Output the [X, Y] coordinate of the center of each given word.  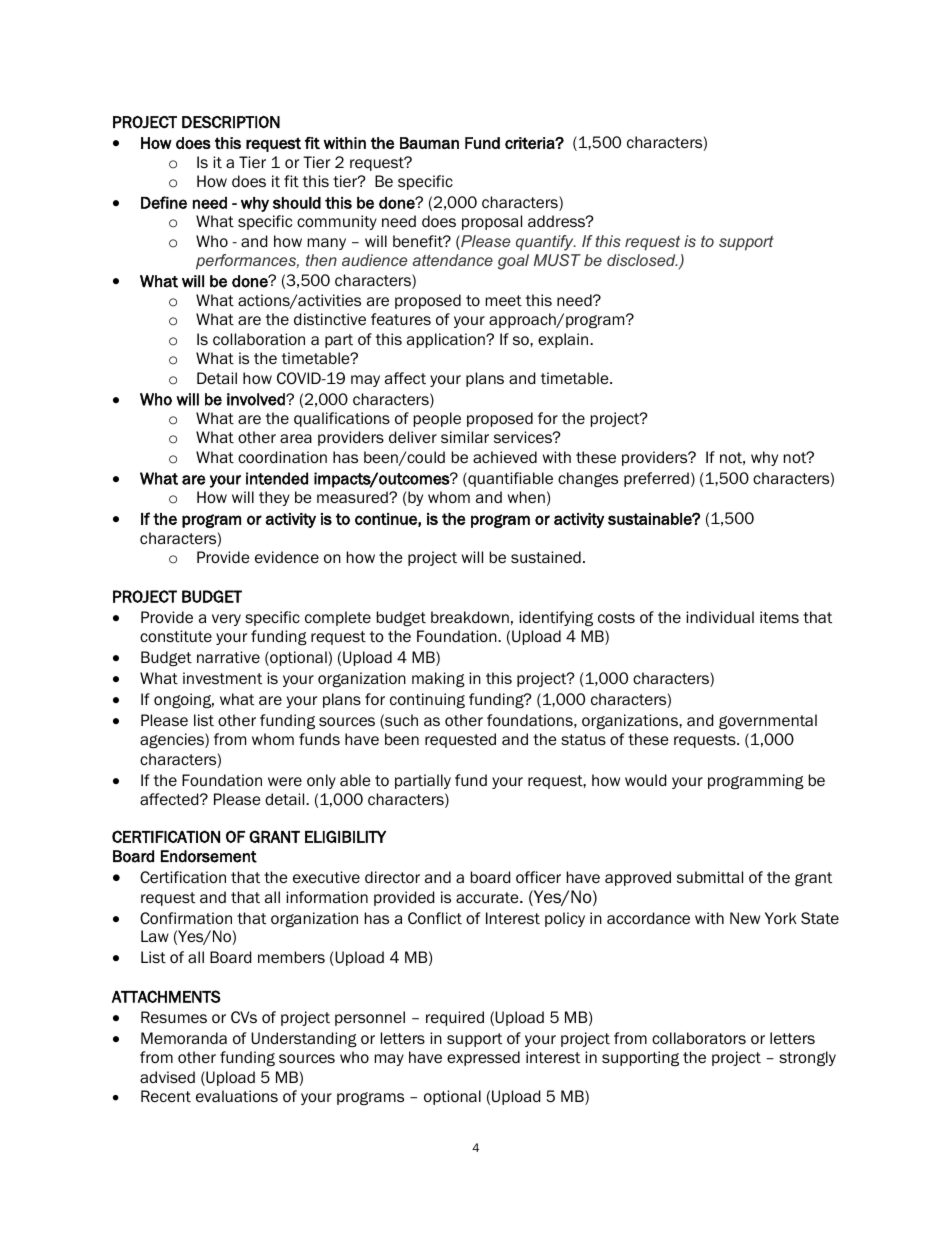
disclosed [642, 260]
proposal [492, 222]
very [226, 620]
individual [720, 617]
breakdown [470, 617]
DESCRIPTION [231, 122]
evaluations [237, 1096]
